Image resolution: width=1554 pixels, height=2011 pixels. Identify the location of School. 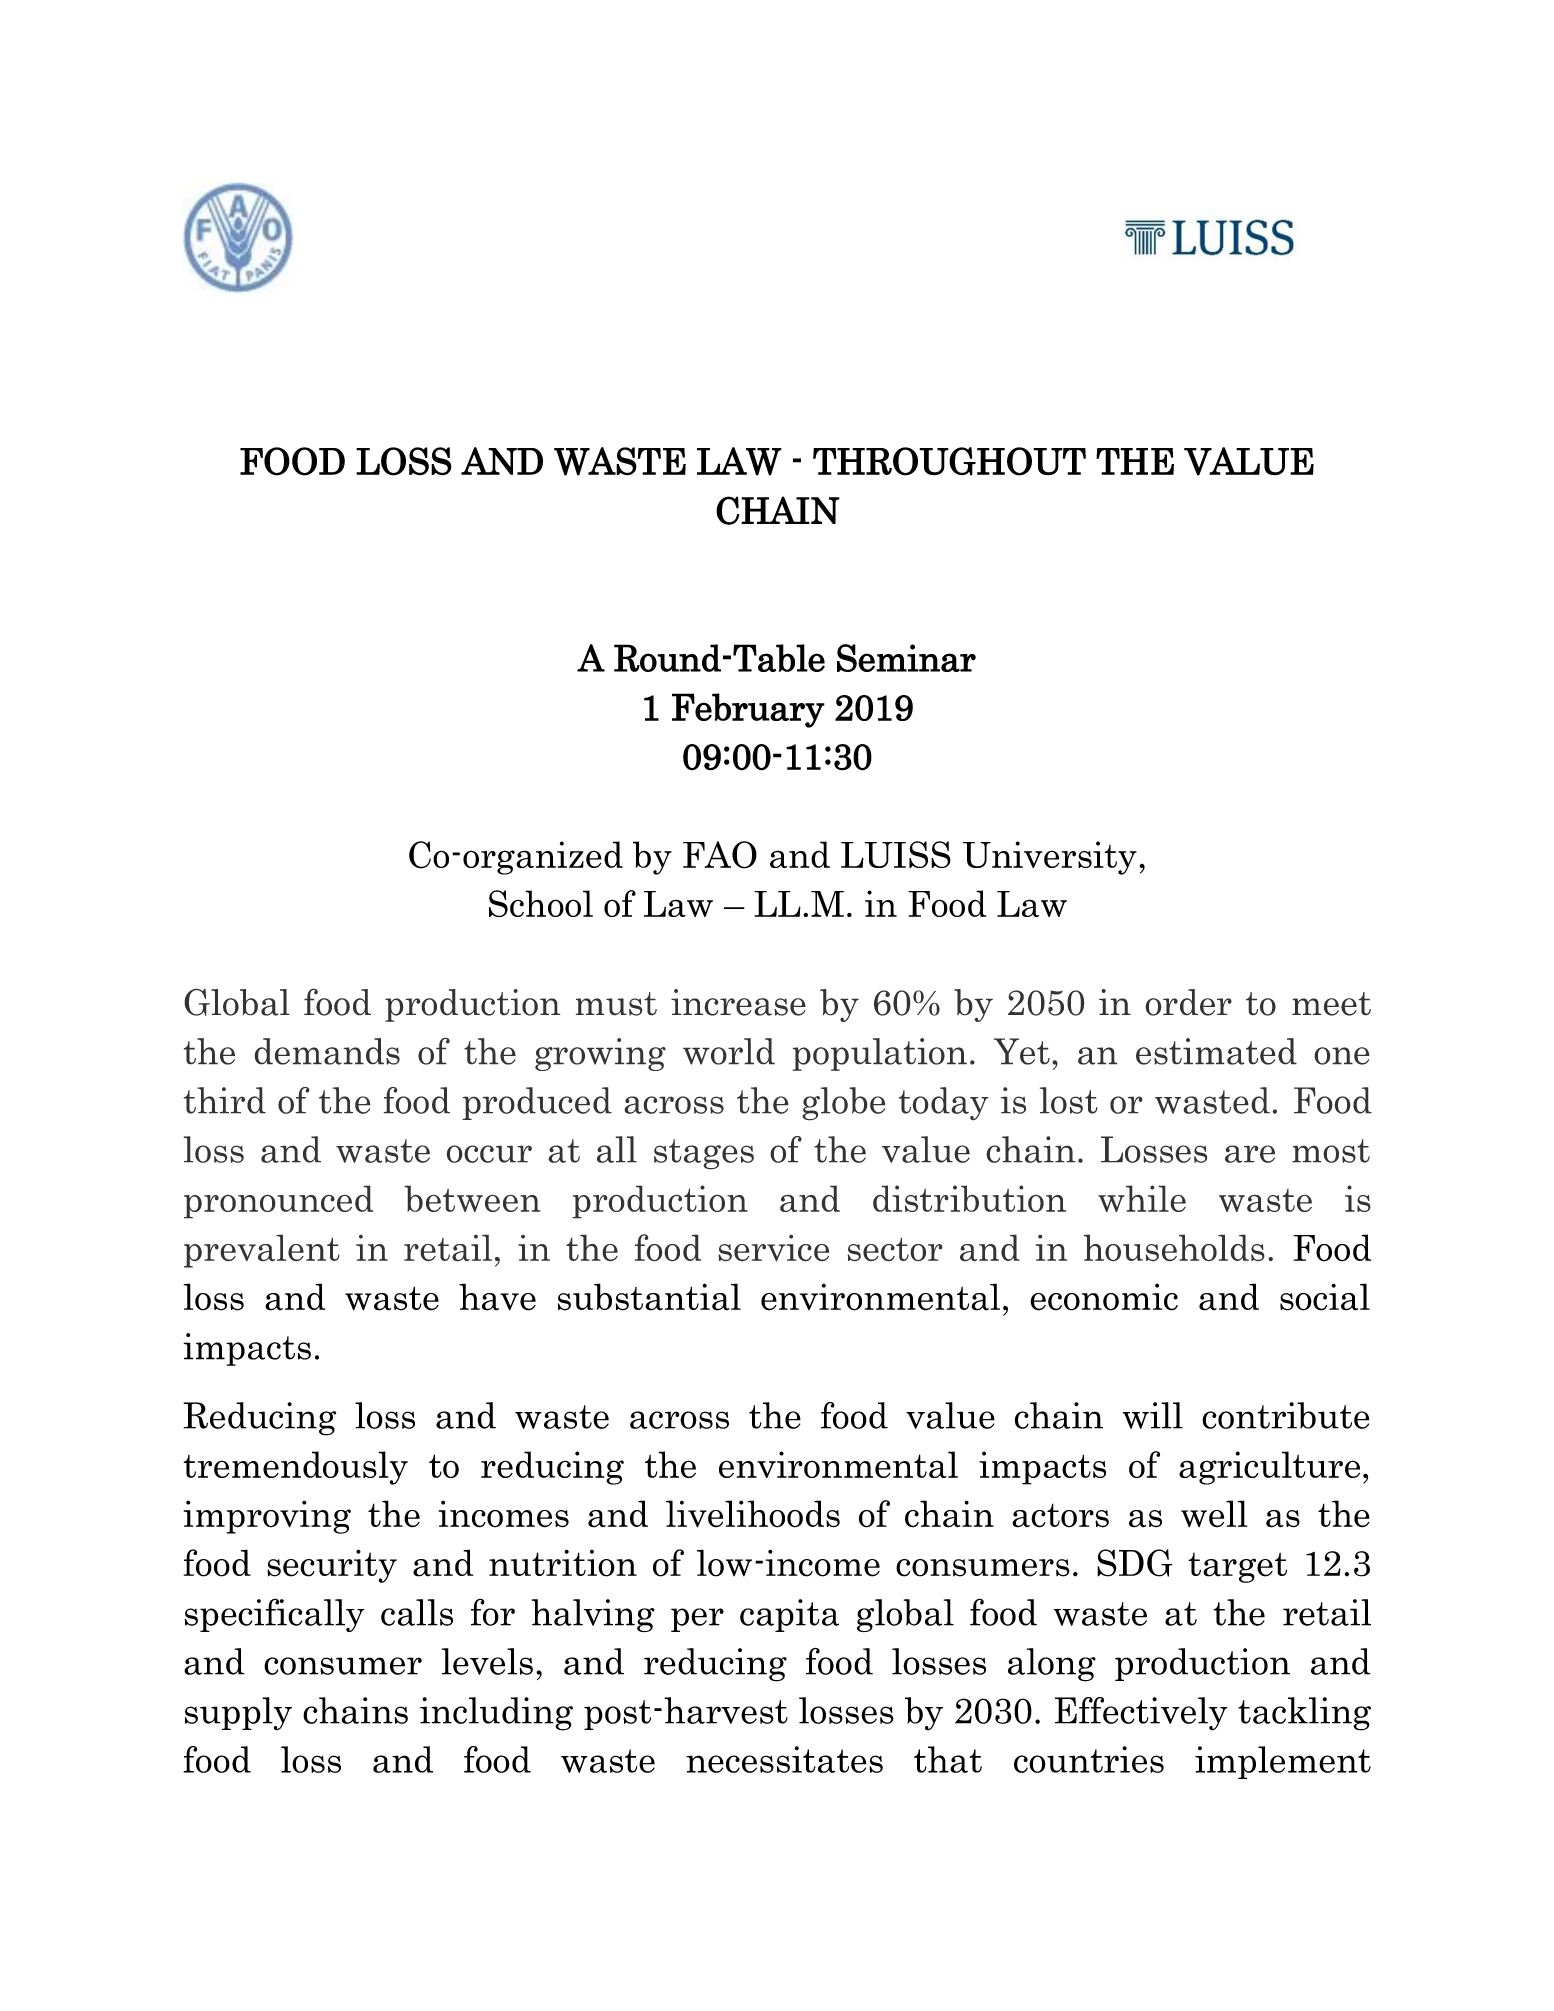
(541, 903).
